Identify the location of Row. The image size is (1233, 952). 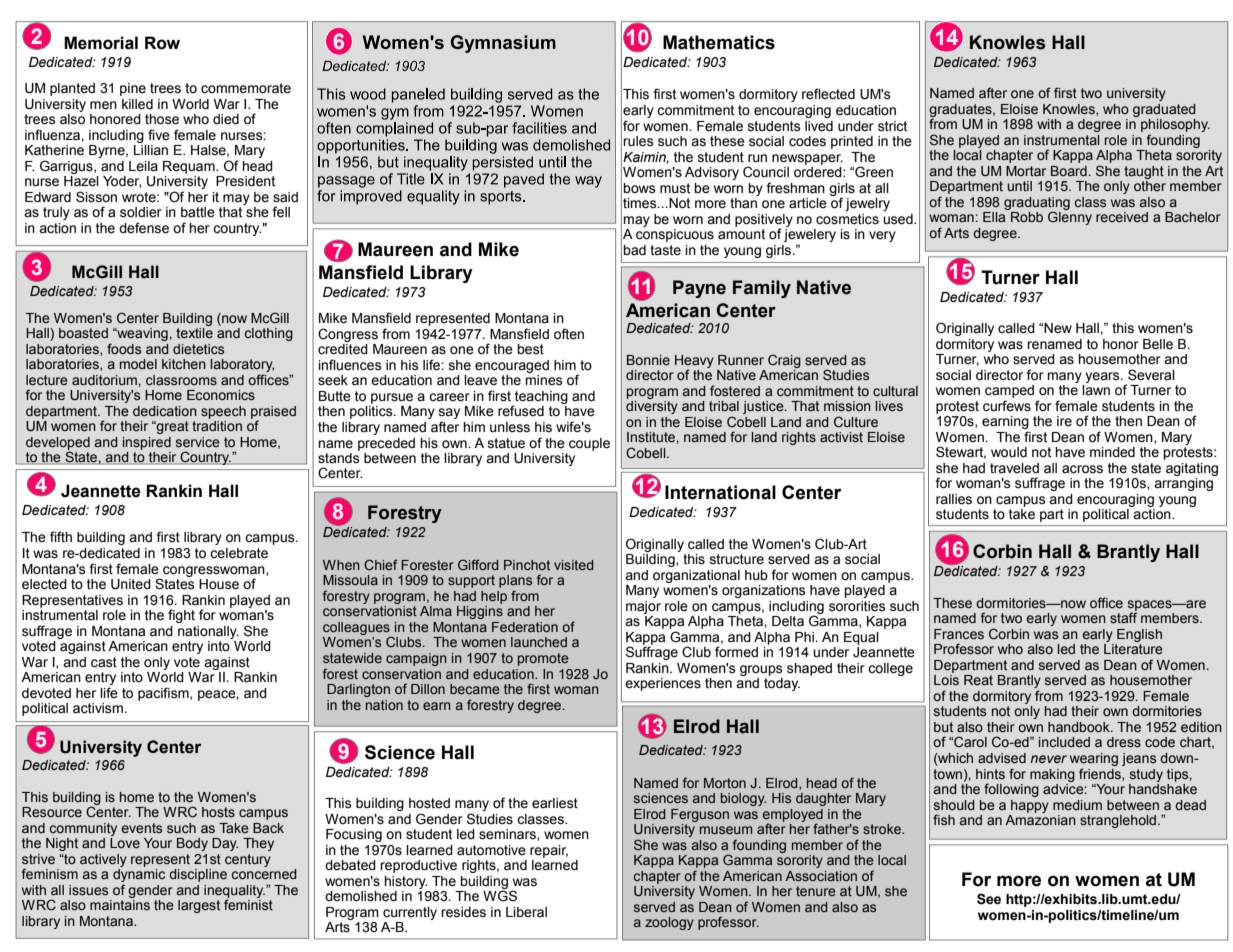
(162, 43).
